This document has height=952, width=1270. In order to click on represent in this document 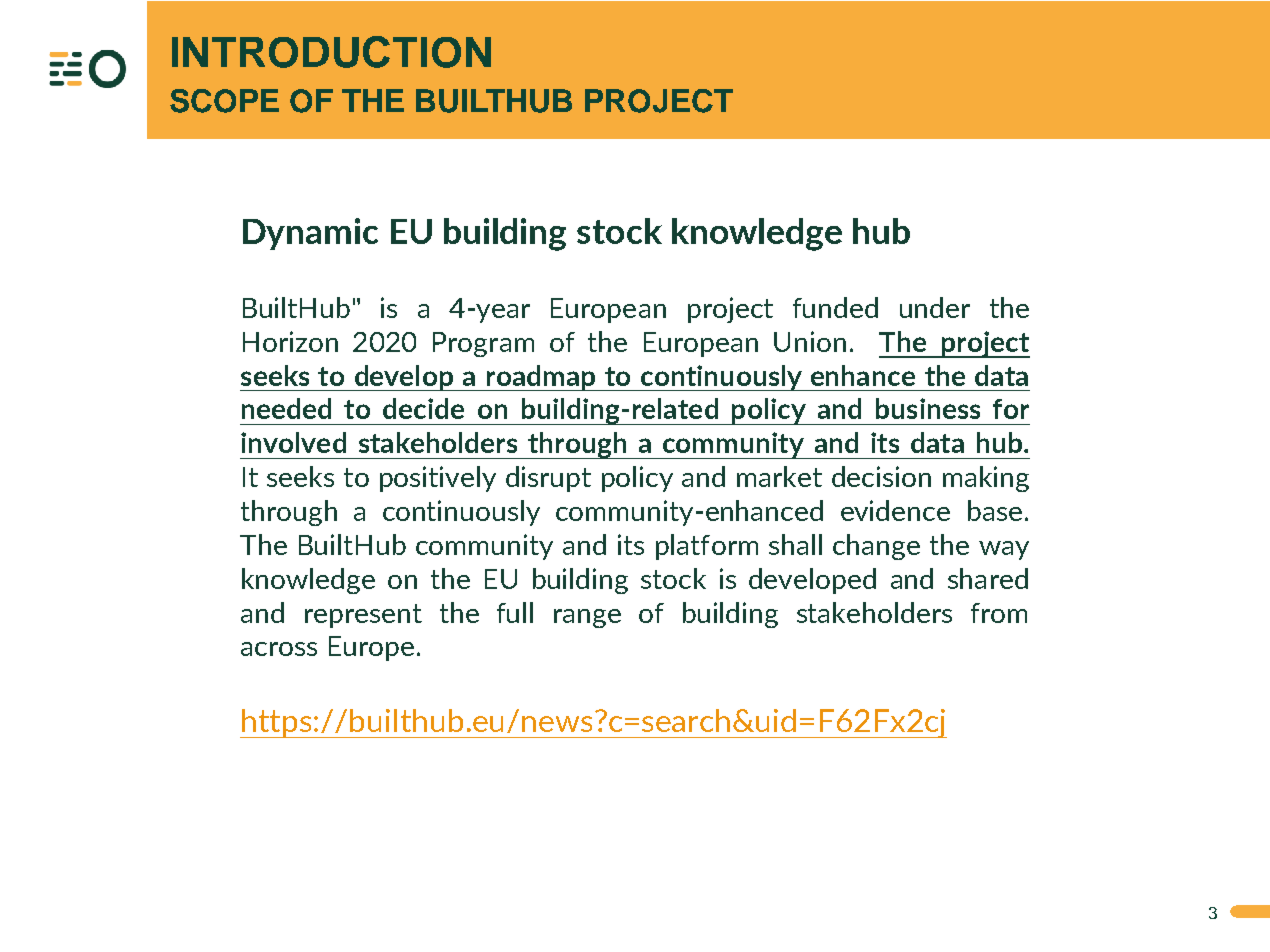, I will do `click(363, 616)`.
